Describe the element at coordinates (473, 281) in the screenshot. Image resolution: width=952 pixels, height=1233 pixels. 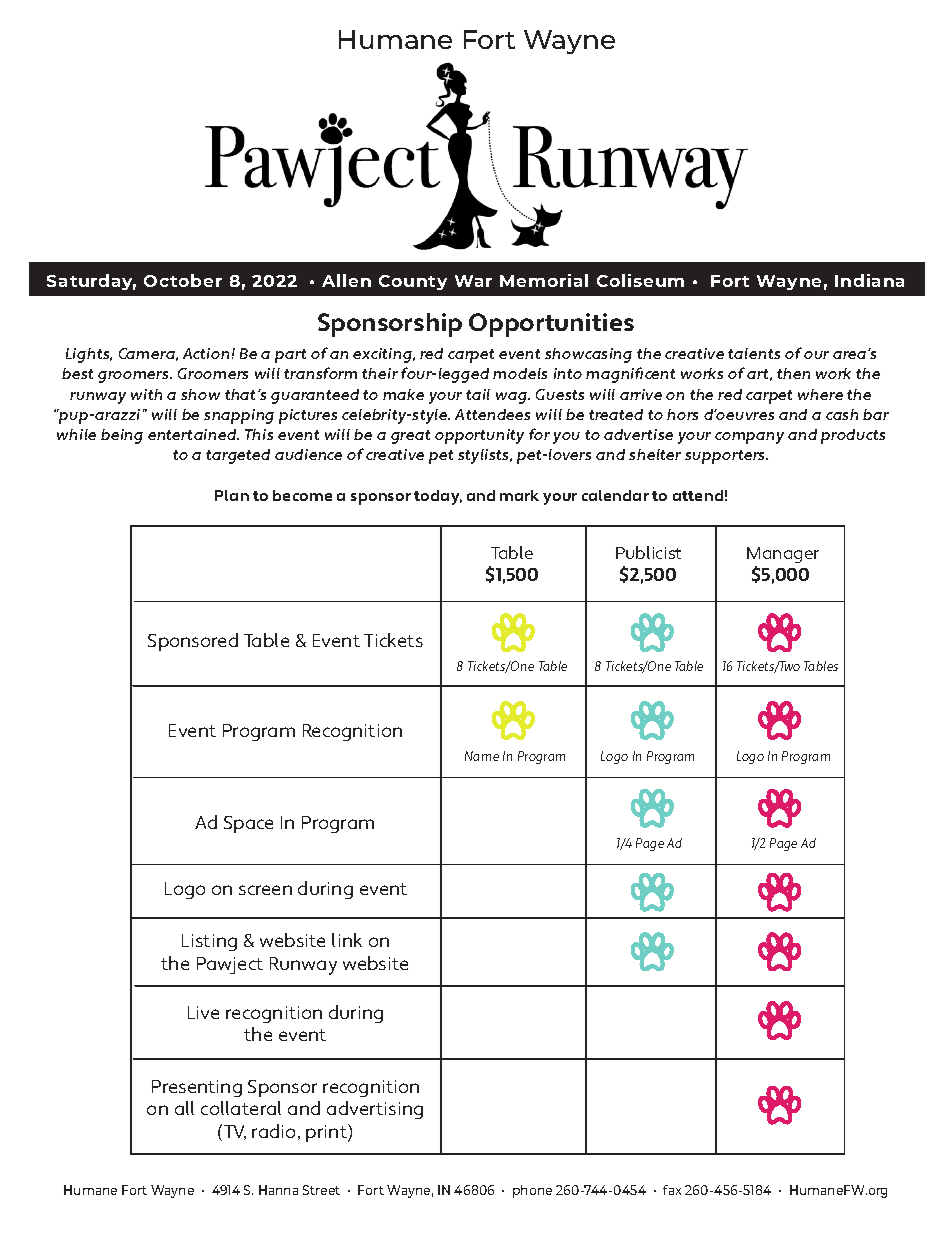
I see `War` at that location.
